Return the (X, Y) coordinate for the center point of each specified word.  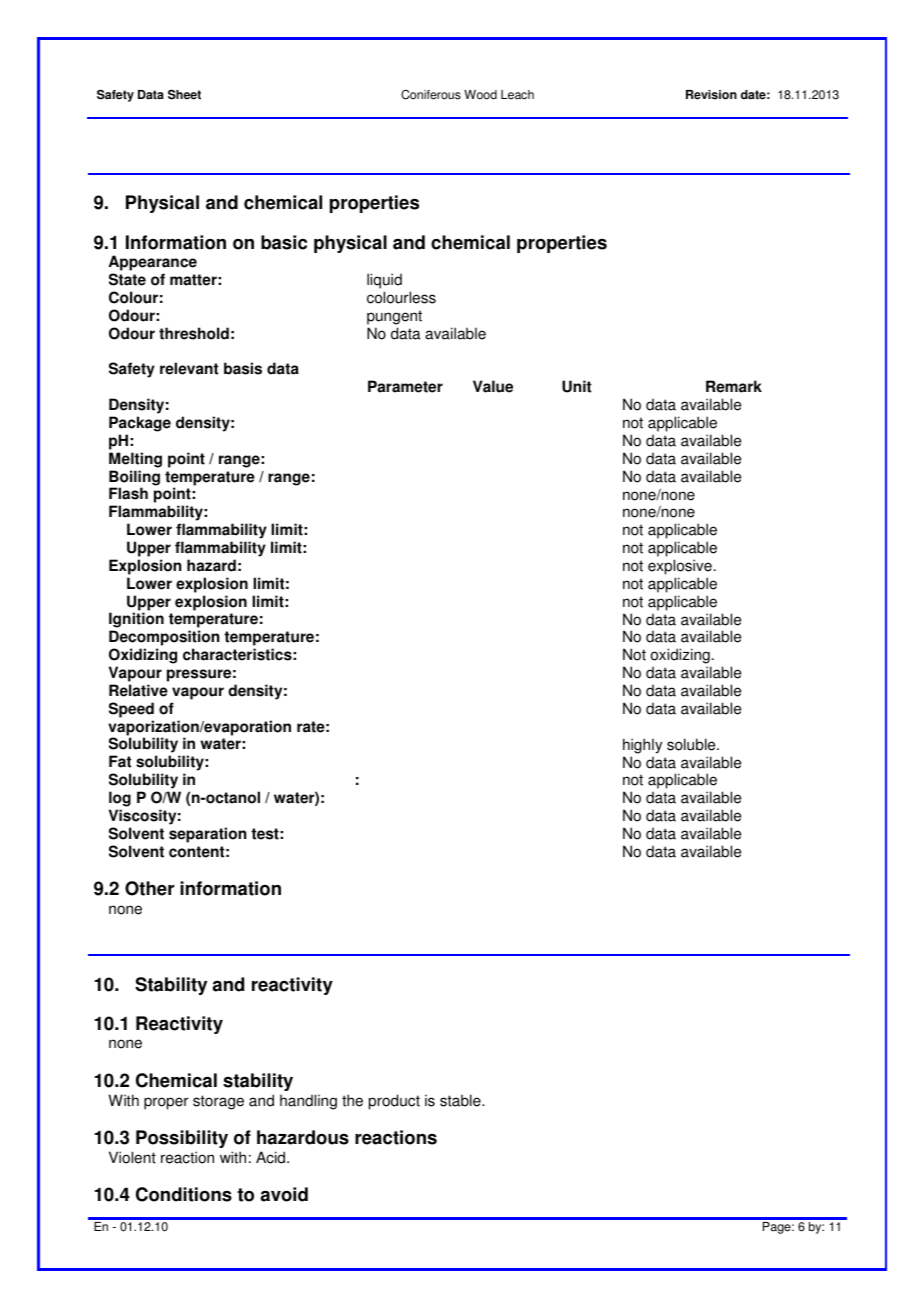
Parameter (405, 386)
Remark (734, 386)
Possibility (182, 1139)
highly (642, 746)
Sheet (184, 94)
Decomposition (164, 639)
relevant (189, 368)
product (394, 1102)
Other (149, 888)
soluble (692, 744)
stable (461, 1100)
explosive (680, 567)
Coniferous (431, 94)
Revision (711, 95)
